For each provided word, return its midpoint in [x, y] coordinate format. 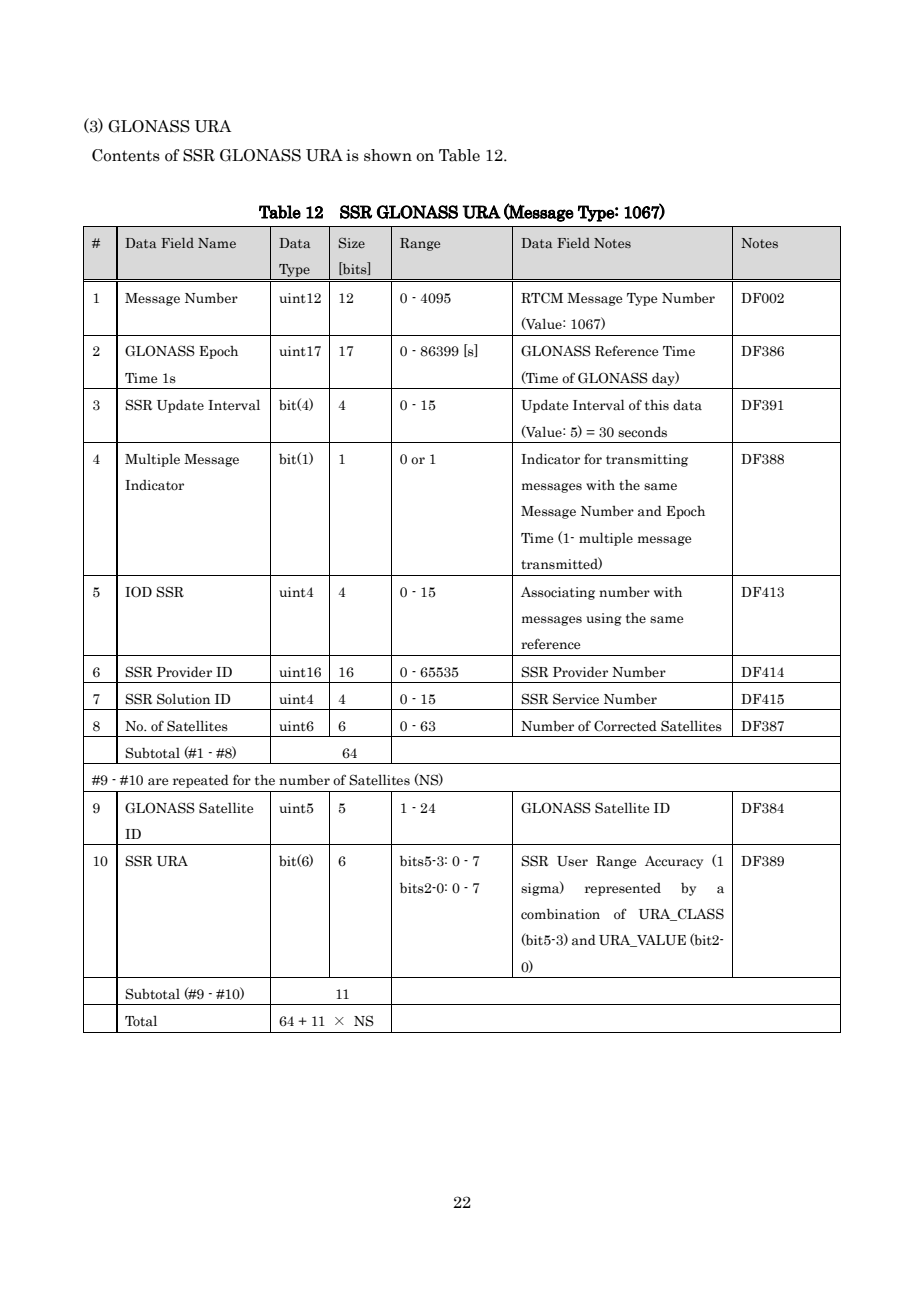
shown [388, 155]
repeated [201, 781]
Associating [558, 593]
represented [623, 889]
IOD [138, 591]
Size [352, 243]
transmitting [647, 460]
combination [560, 914]
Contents [126, 155]
